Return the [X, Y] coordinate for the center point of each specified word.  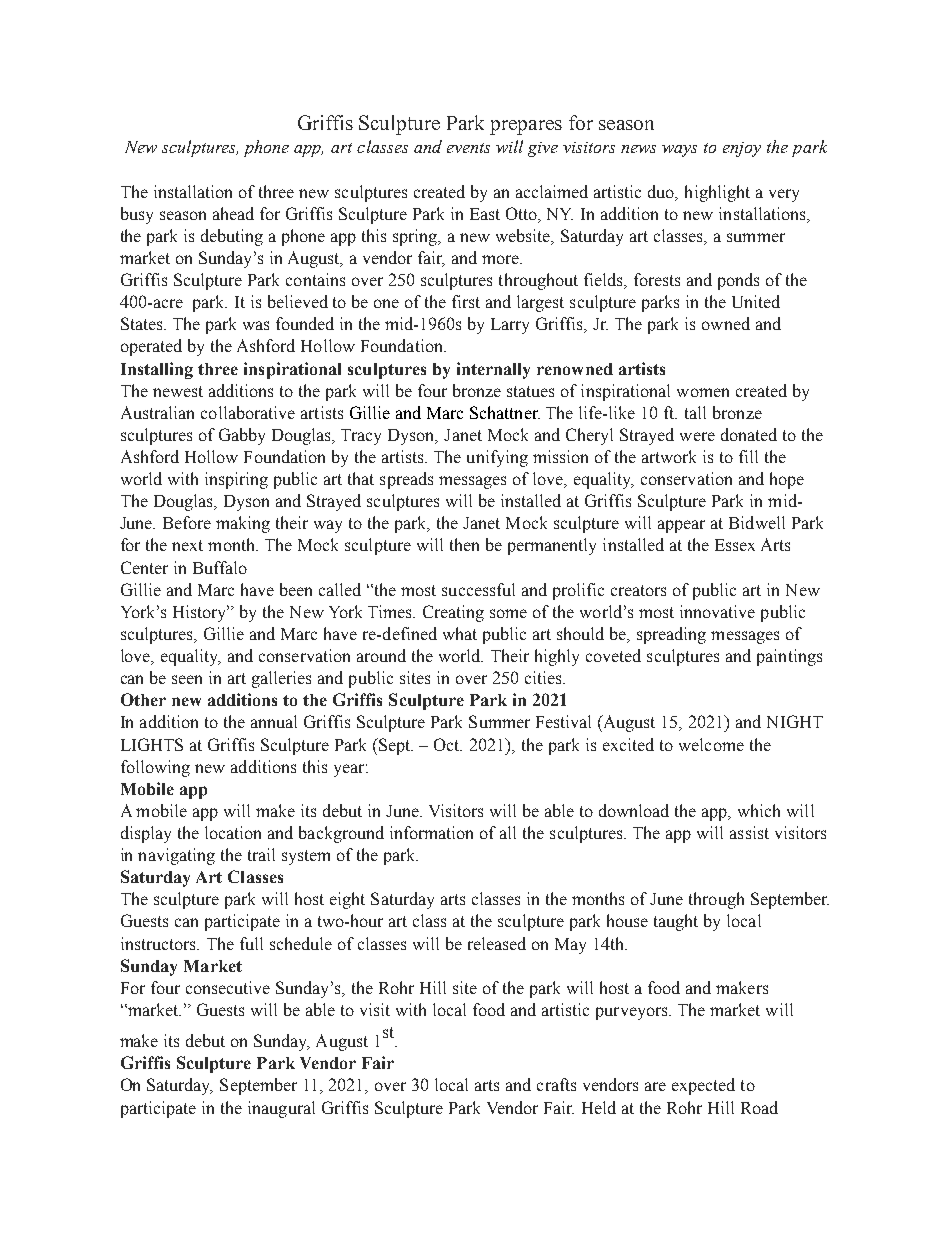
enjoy [742, 149]
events [468, 148]
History [201, 613]
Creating [453, 613]
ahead [233, 213]
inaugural [281, 1109]
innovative [717, 611]
